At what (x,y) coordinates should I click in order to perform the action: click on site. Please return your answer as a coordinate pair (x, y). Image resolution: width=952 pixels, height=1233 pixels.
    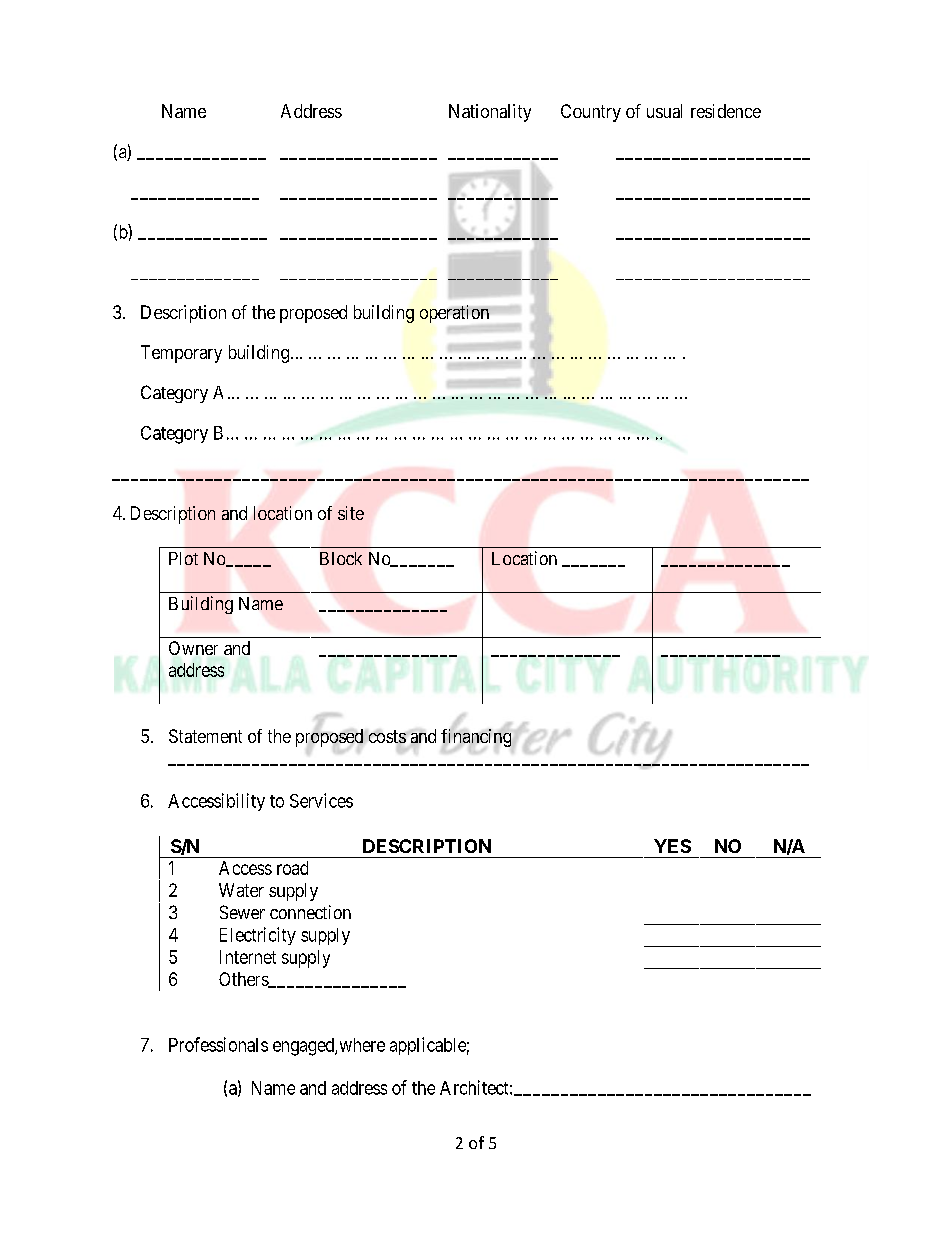
    Looking at the image, I should click on (351, 513).
